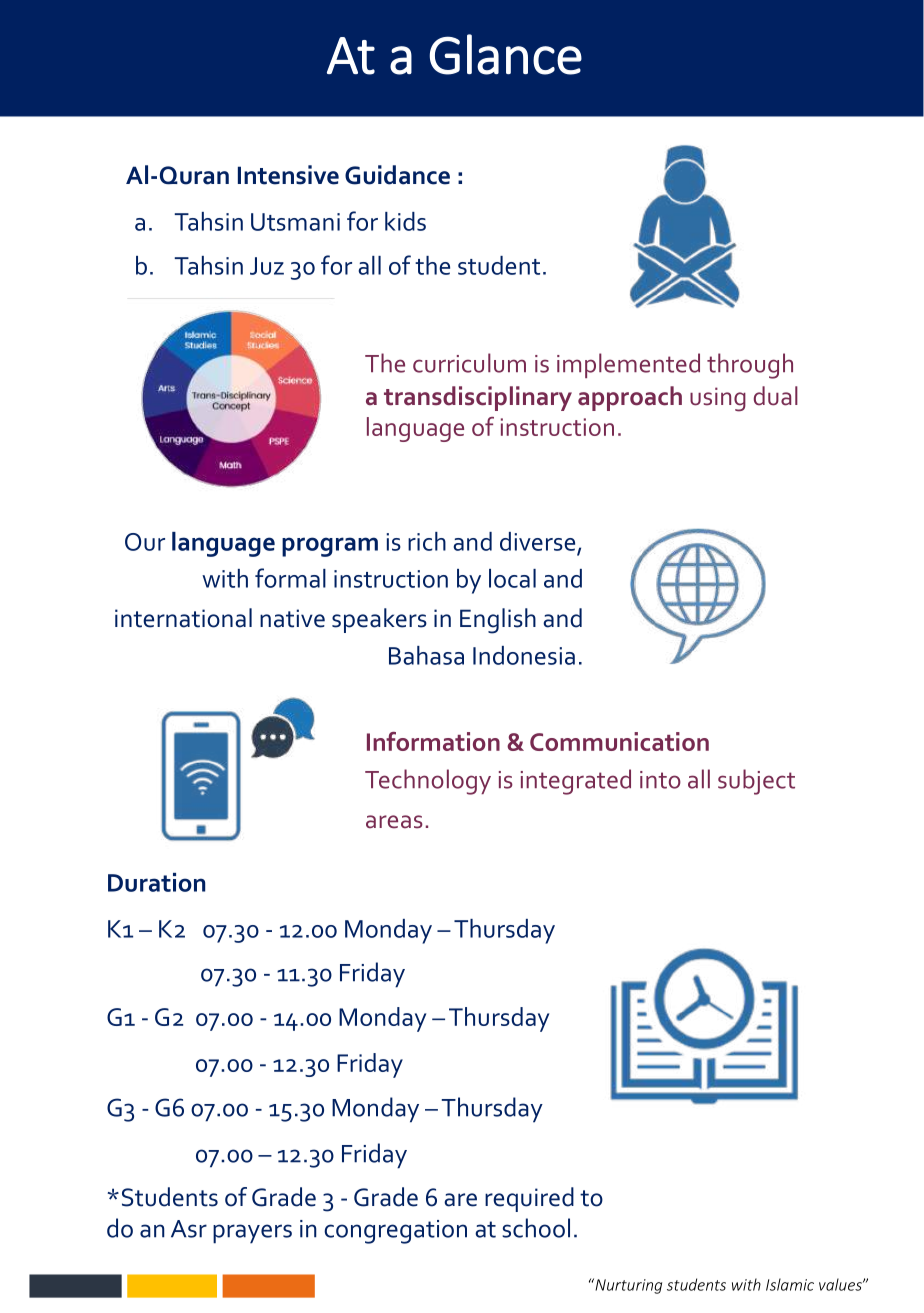 This screenshot has height=1313, width=924. What do you see at coordinates (619, 741) in the screenshot?
I see `Communication` at bounding box center [619, 741].
